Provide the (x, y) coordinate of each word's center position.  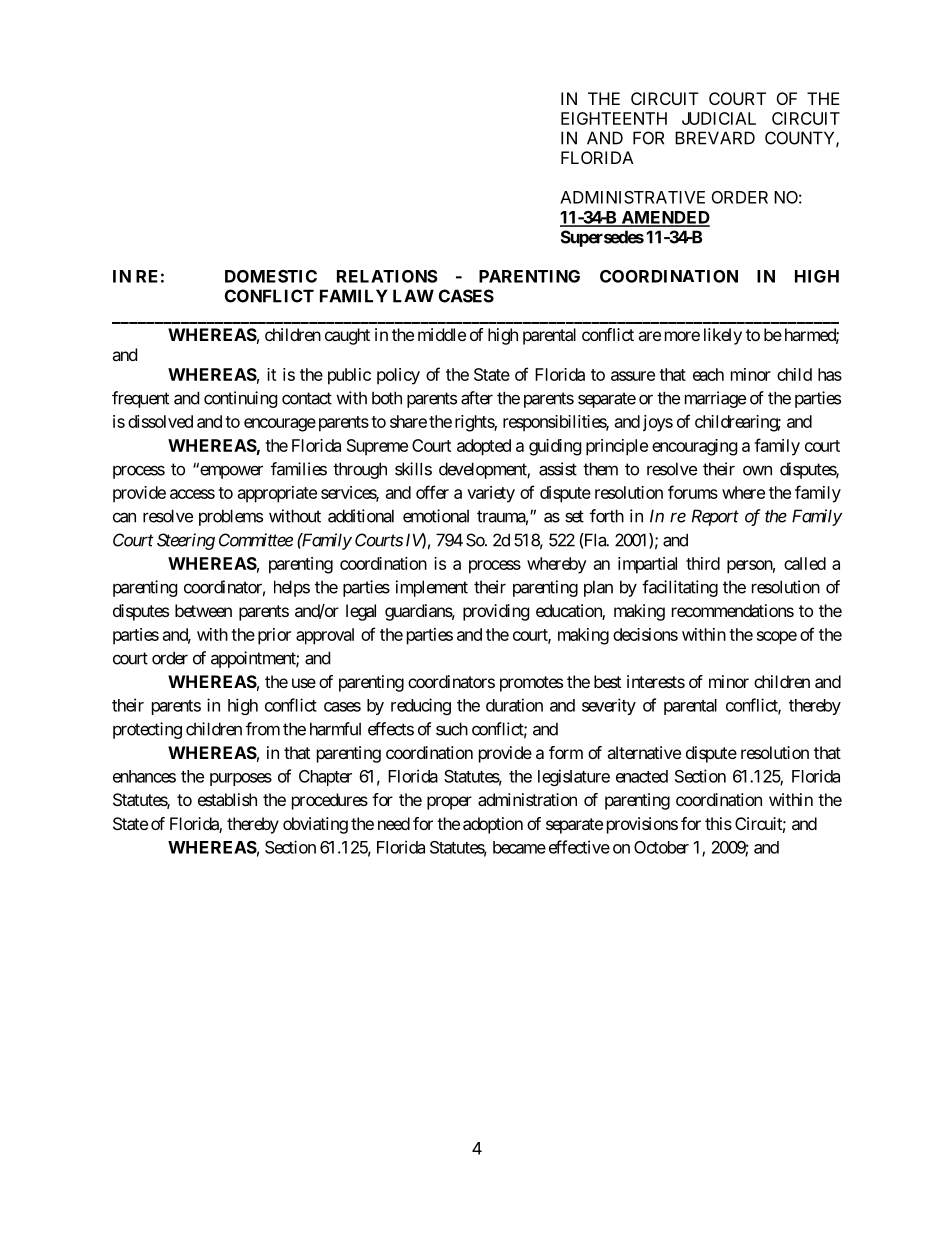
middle (442, 334)
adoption (493, 825)
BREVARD (715, 138)
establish (227, 799)
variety (491, 494)
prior (274, 636)
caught (347, 336)
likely (723, 336)
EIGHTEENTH (614, 118)
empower (230, 472)
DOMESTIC (271, 276)
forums (693, 492)
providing (496, 612)
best (607, 681)
